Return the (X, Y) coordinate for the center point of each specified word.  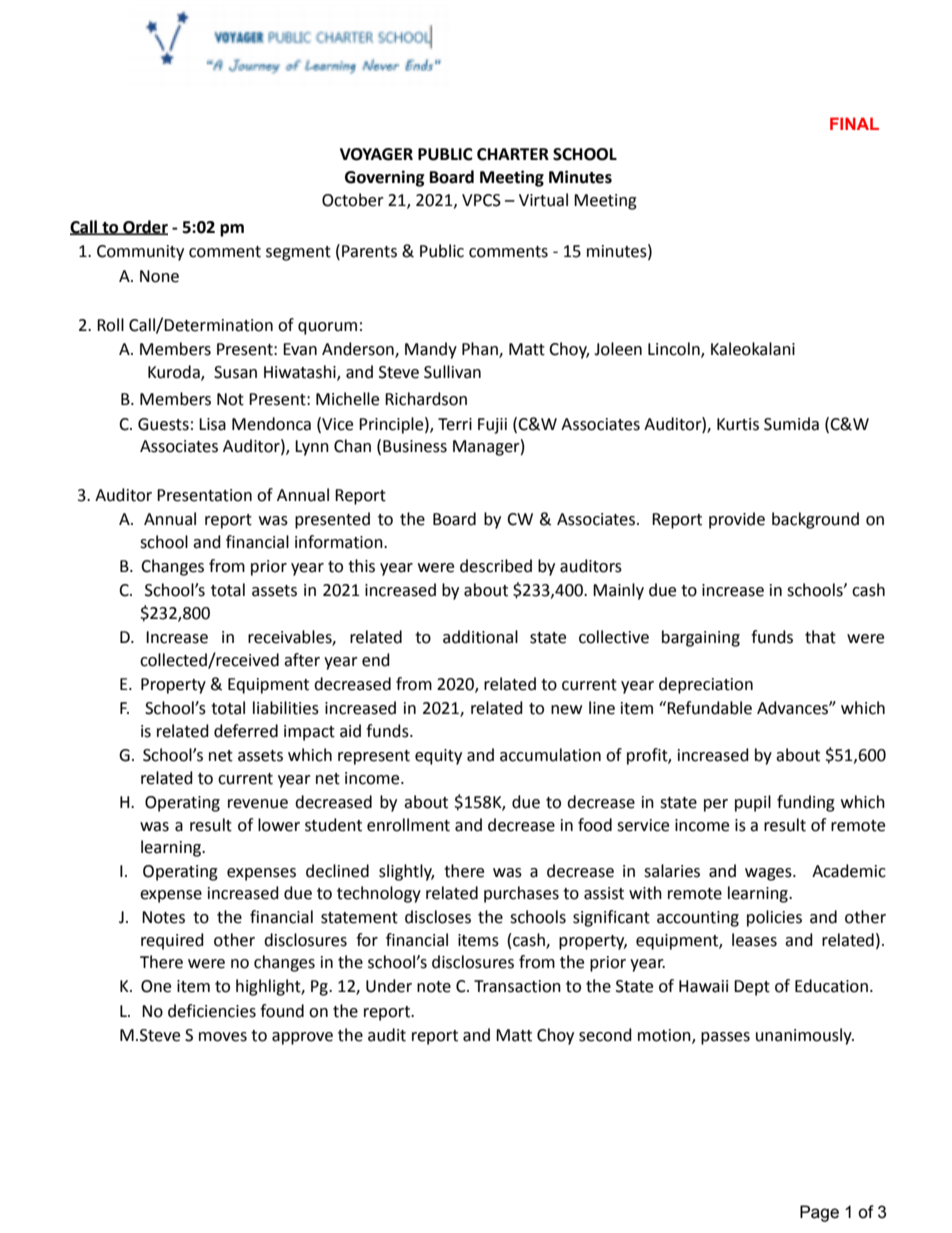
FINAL (854, 123)
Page (819, 1213)
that (820, 637)
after (302, 660)
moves (223, 1037)
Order (144, 227)
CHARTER (513, 154)
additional (480, 637)
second (605, 1035)
